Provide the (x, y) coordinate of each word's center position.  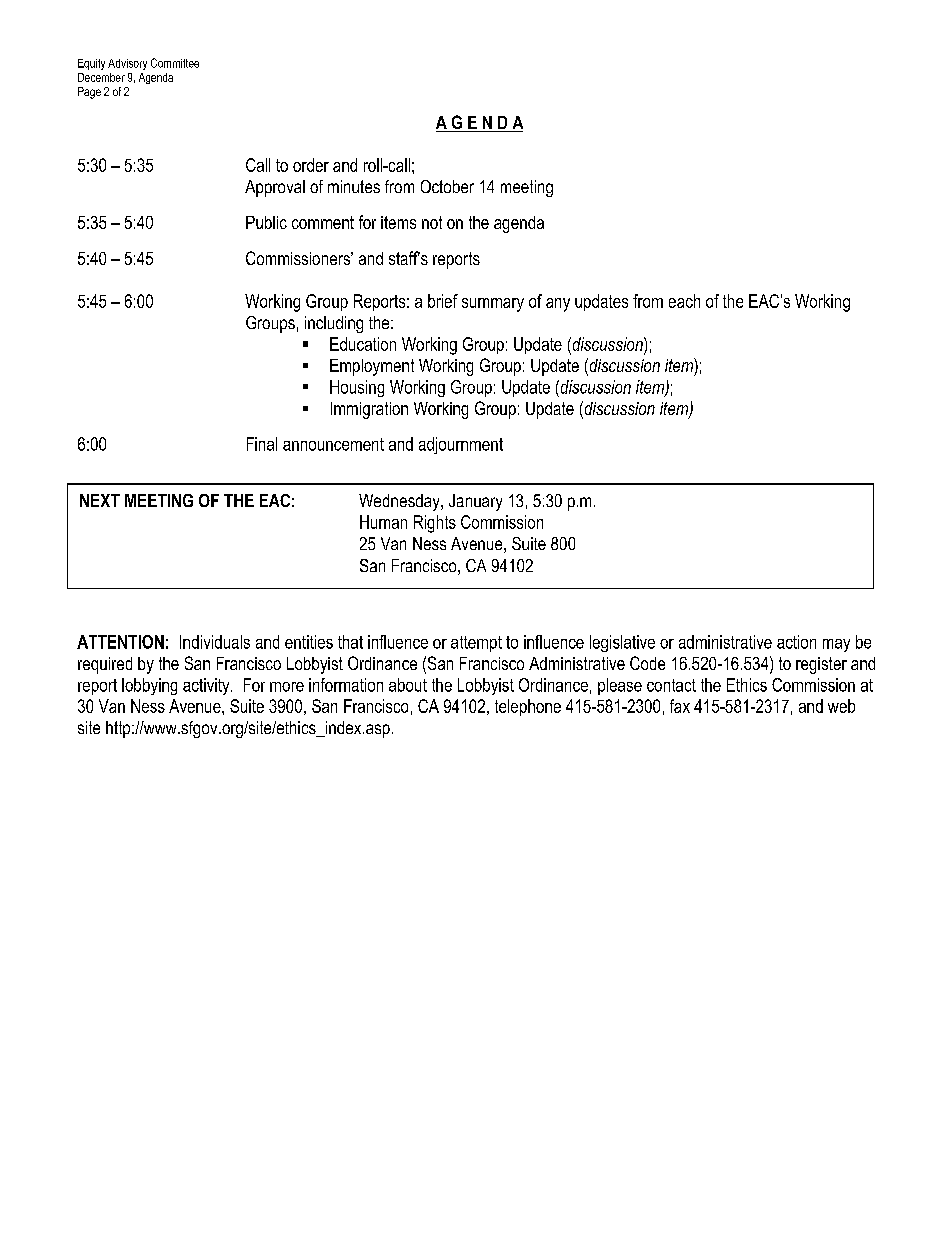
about (408, 685)
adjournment (461, 445)
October (447, 186)
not (432, 222)
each (684, 301)
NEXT (100, 500)
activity (207, 686)
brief (443, 301)
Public (266, 222)
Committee (175, 63)
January (475, 502)
